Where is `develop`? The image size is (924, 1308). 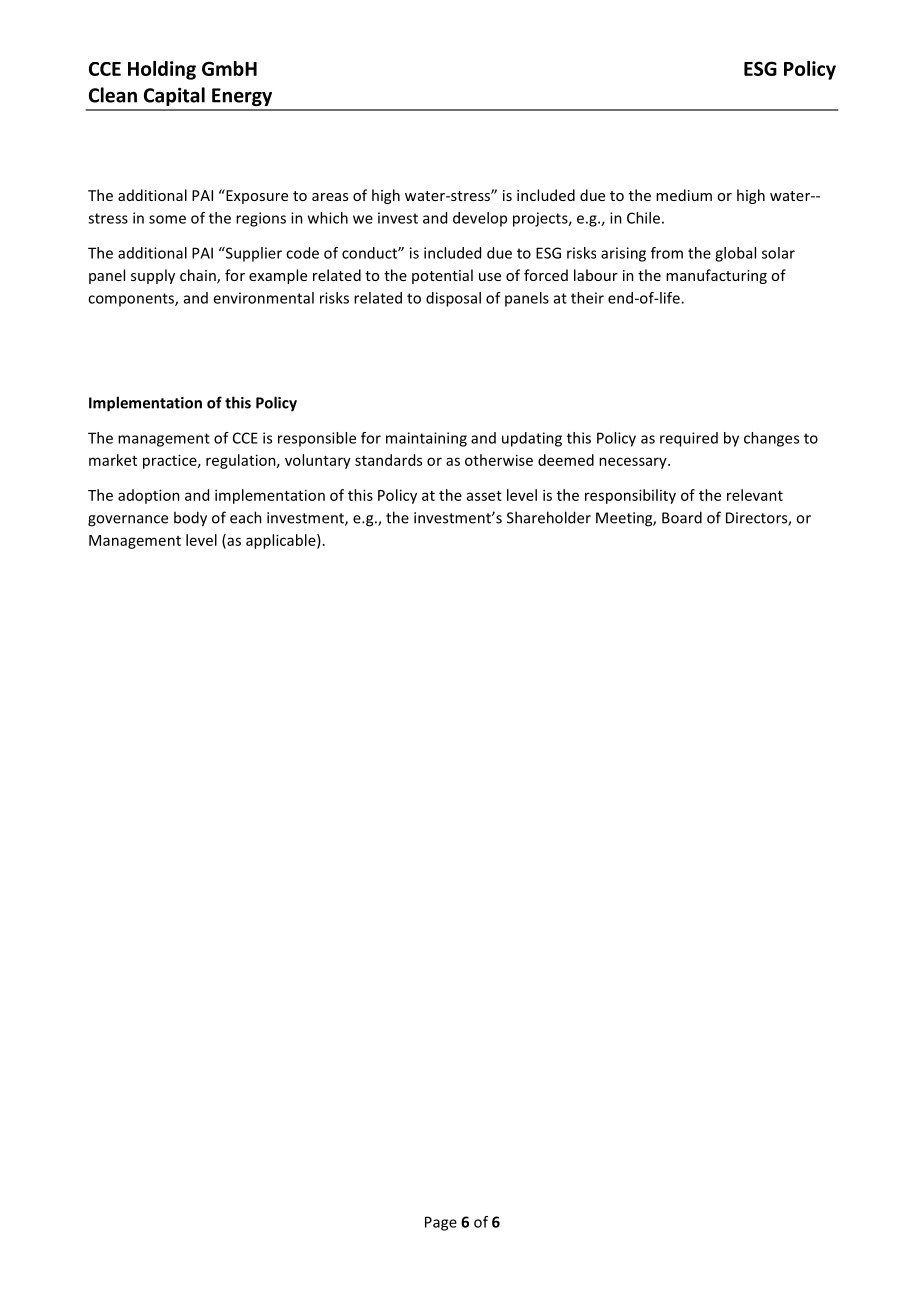
develop is located at coordinates (480, 219).
